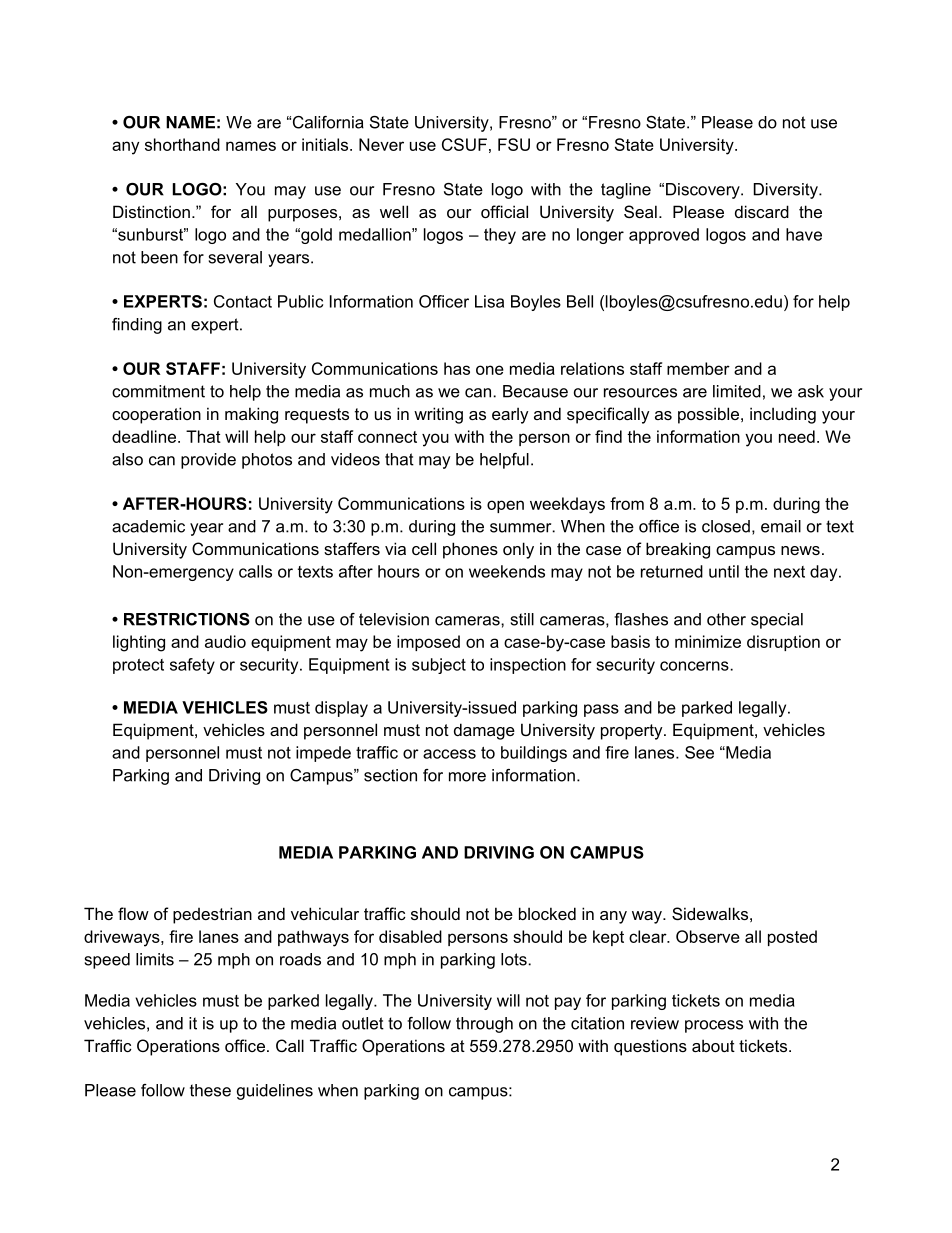 Image resolution: width=952 pixels, height=1233 pixels. I want to click on limited, so click(737, 391).
